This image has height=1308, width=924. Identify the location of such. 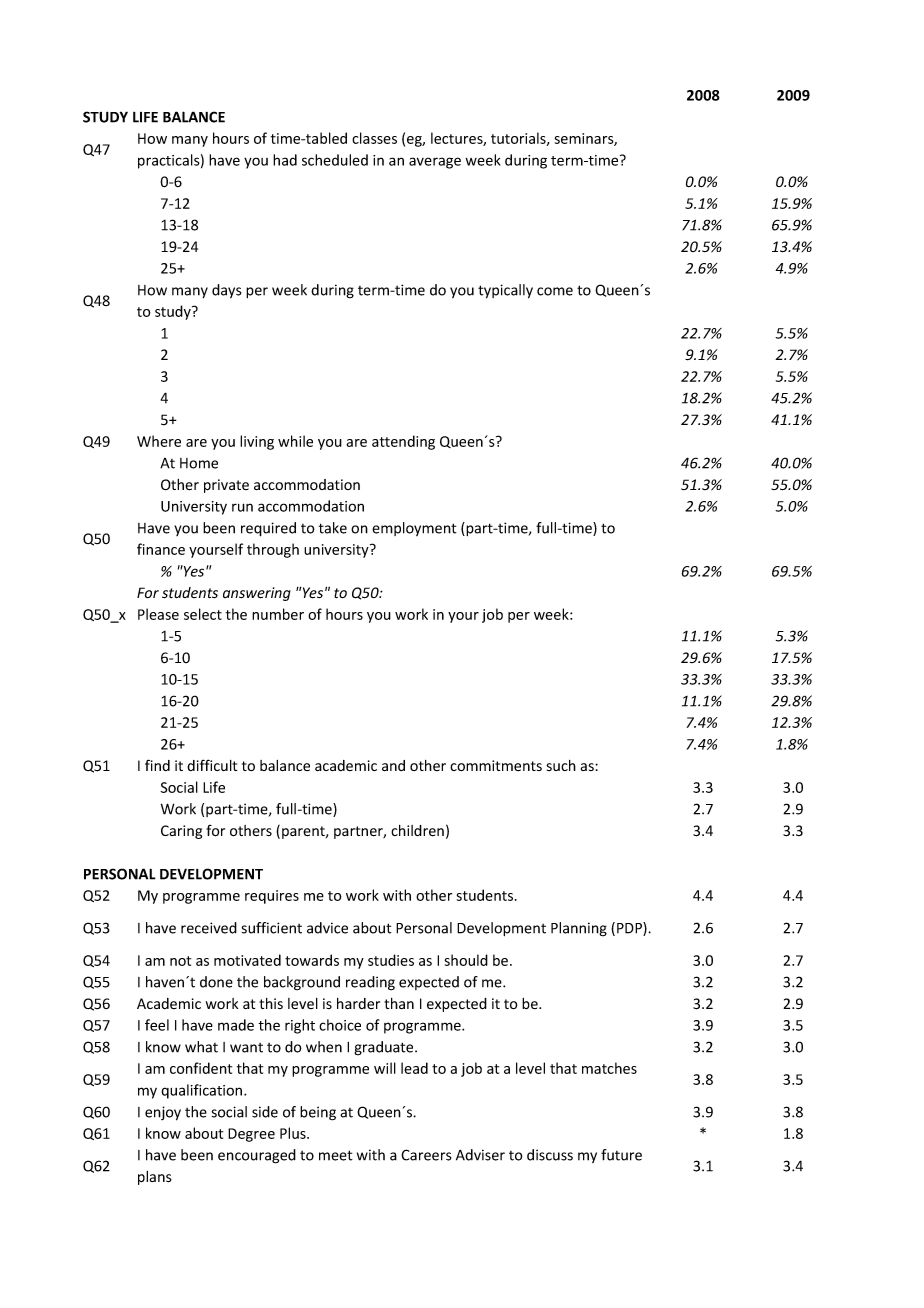
(561, 765).
